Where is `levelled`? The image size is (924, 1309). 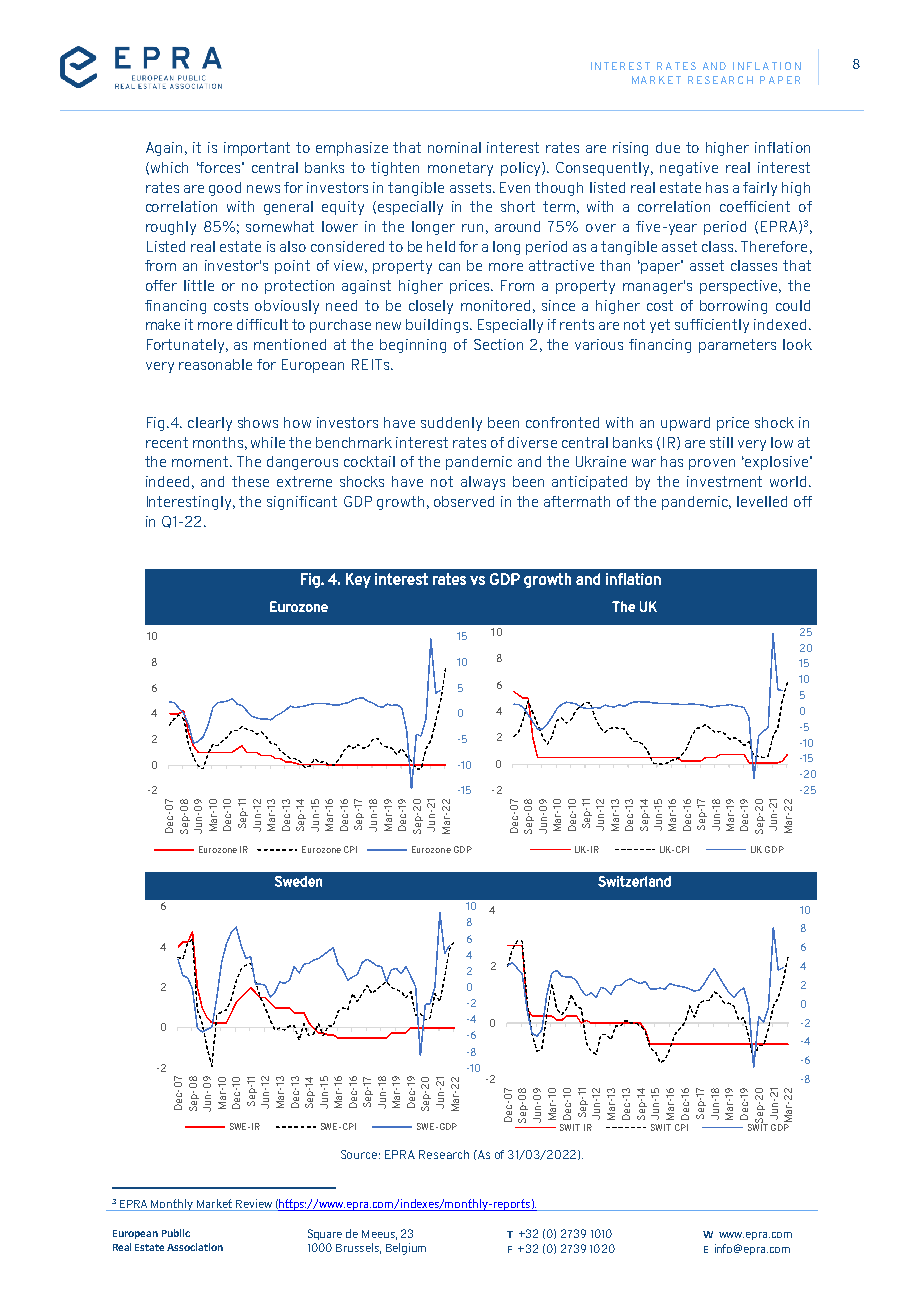 levelled is located at coordinates (762, 501).
